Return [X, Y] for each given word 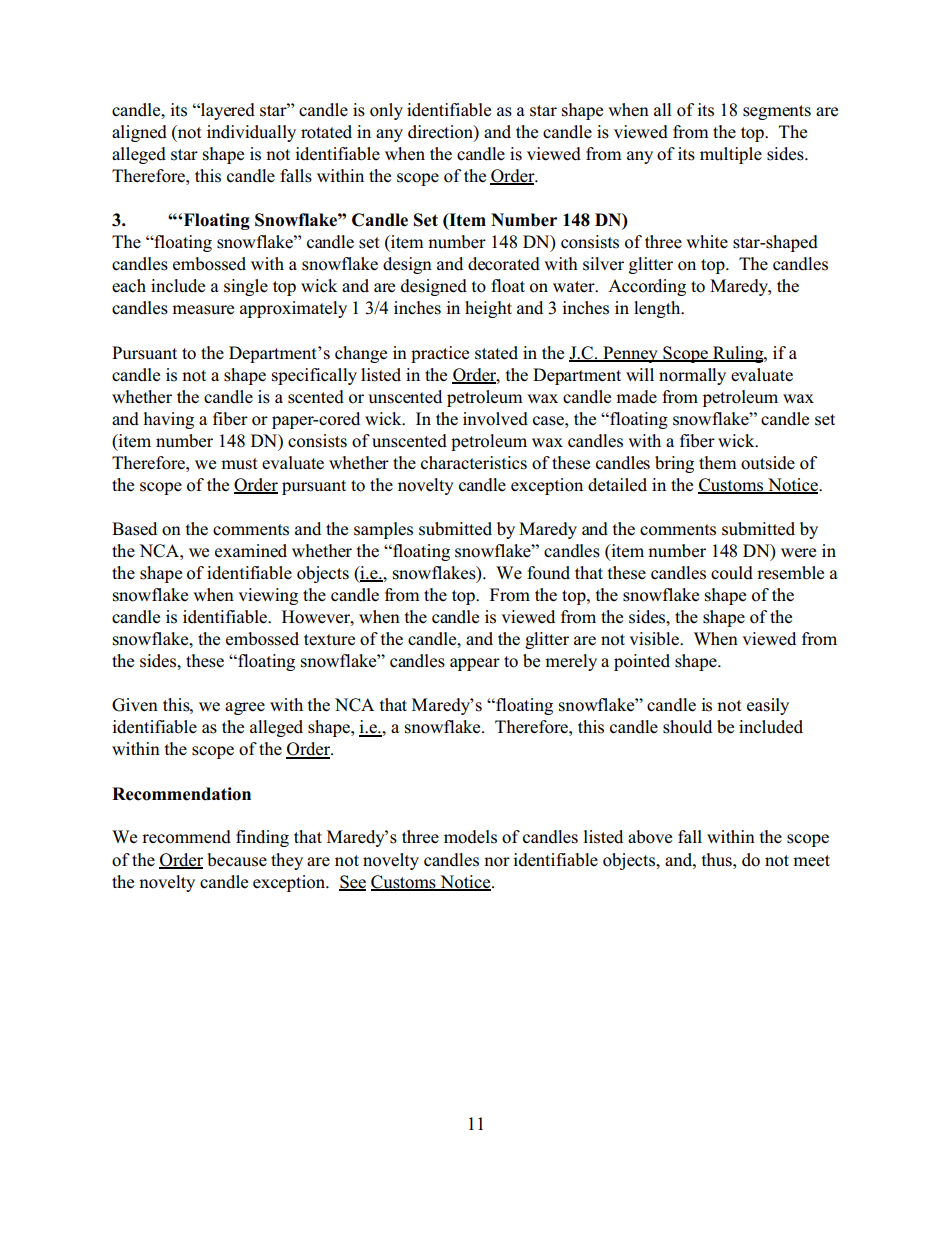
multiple [731, 155]
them [718, 462]
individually [251, 133]
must [239, 464]
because [237, 860]
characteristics [474, 463]
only [386, 111]
